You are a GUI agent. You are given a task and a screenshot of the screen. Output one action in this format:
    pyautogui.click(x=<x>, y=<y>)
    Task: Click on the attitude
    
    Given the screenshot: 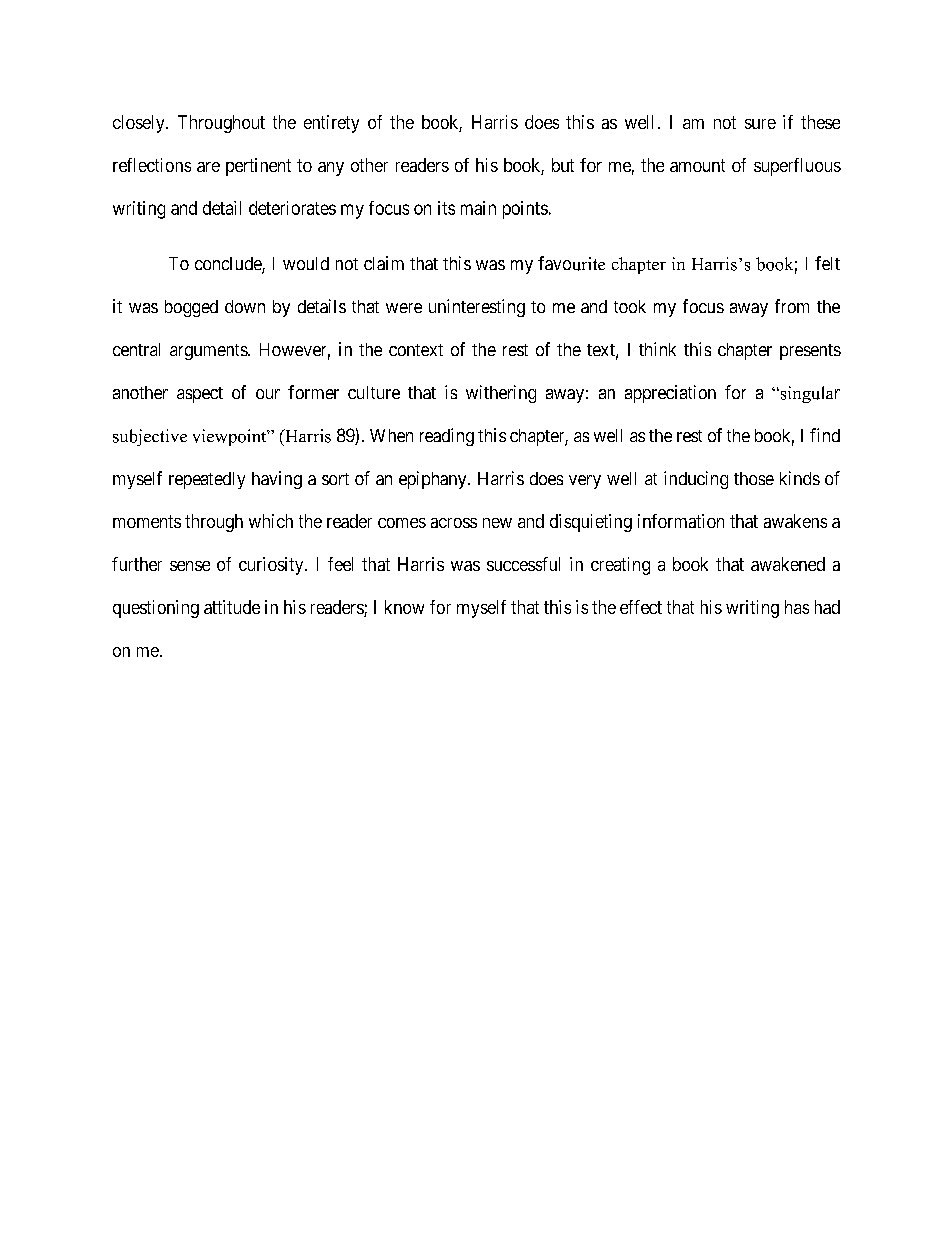 What is the action you would take?
    pyautogui.click(x=232, y=607)
